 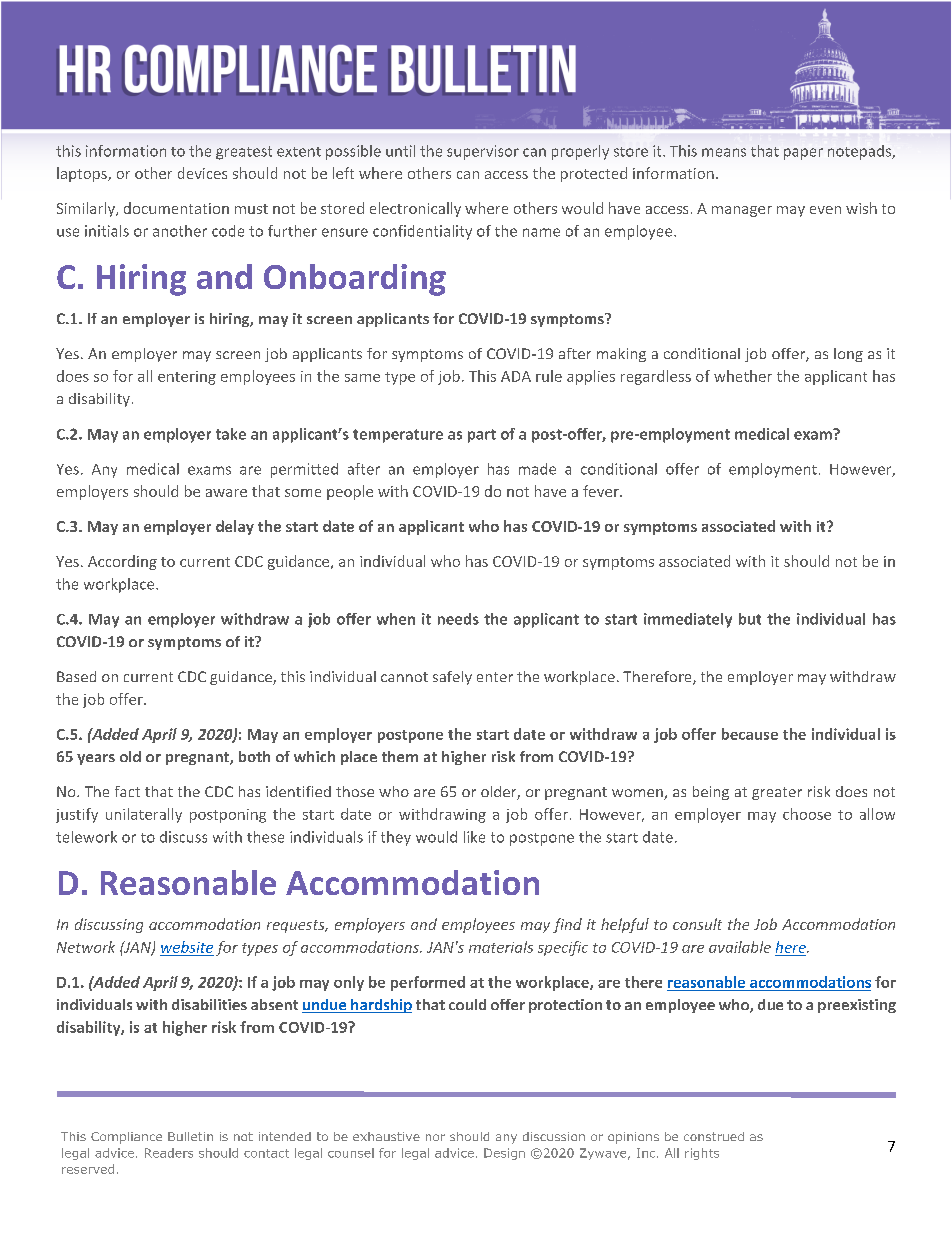 What do you see at coordinates (76, 676) in the page?
I see `Based` at bounding box center [76, 676].
